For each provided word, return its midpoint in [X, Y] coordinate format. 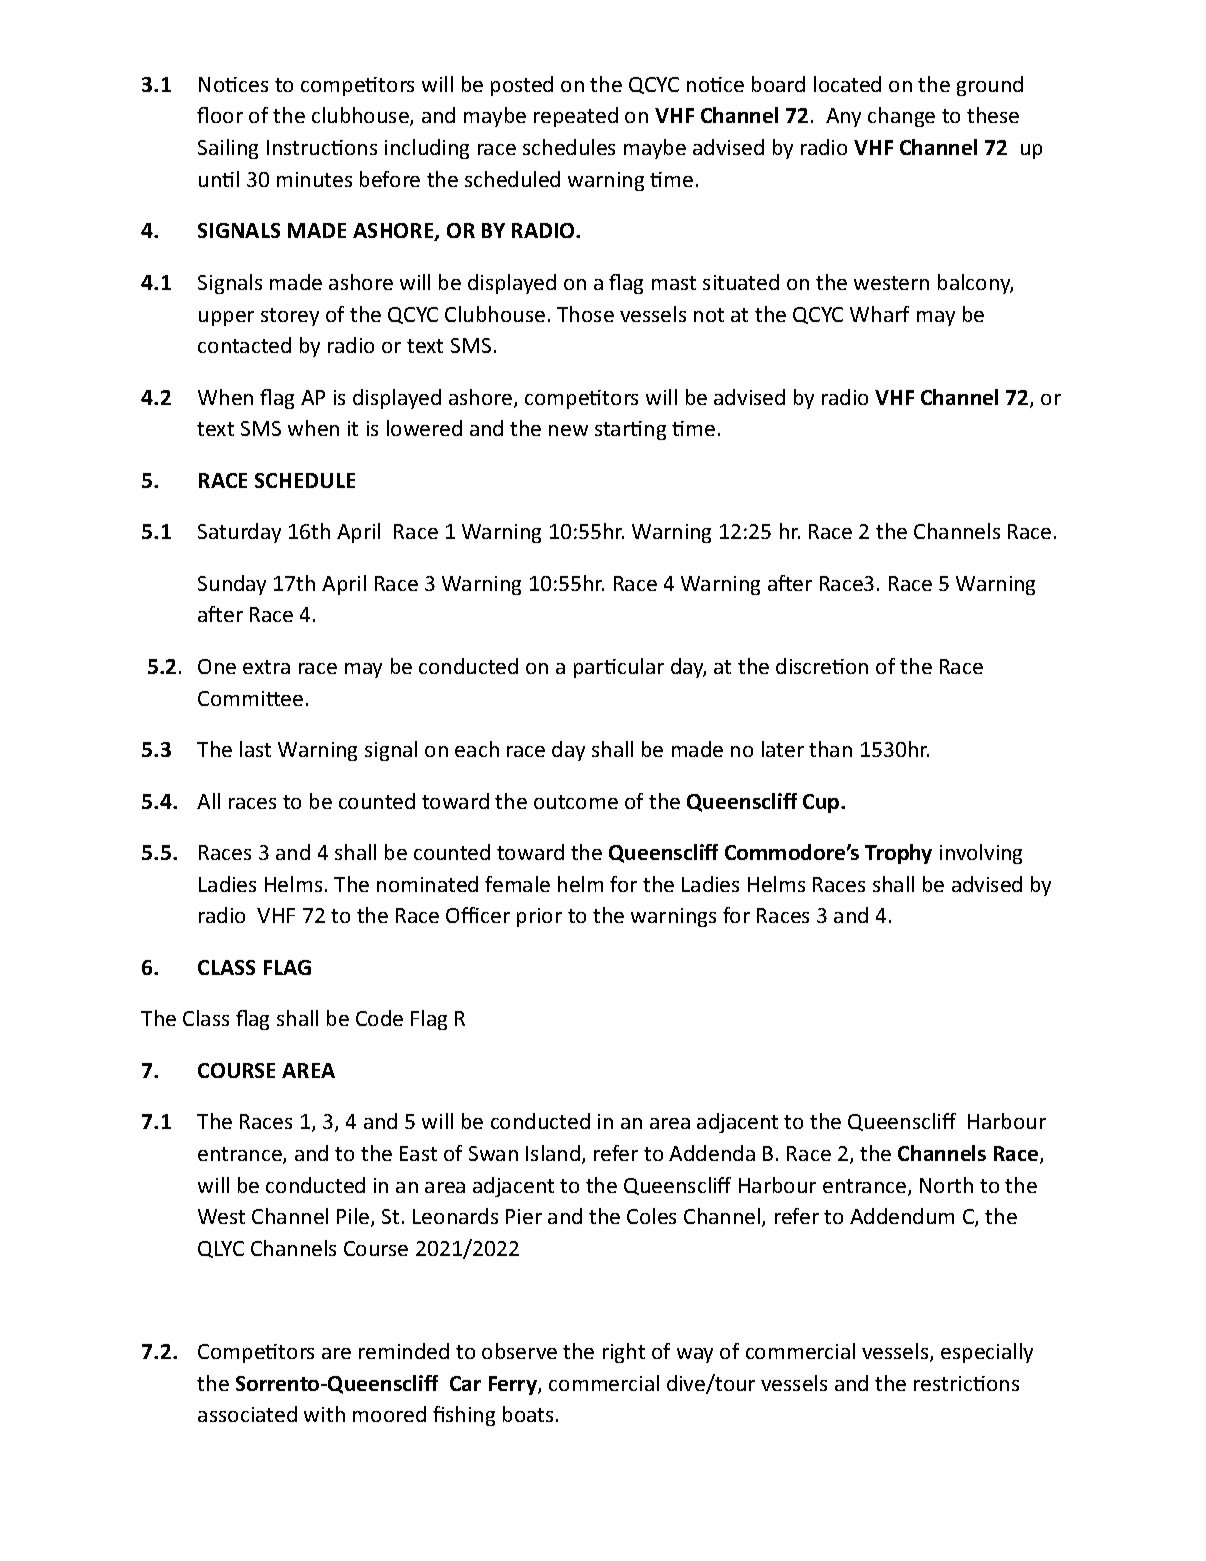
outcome [576, 802]
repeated [576, 117]
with [324, 1414]
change [901, 117]
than [830, 749]
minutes [314, 179]
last [255, 749]
